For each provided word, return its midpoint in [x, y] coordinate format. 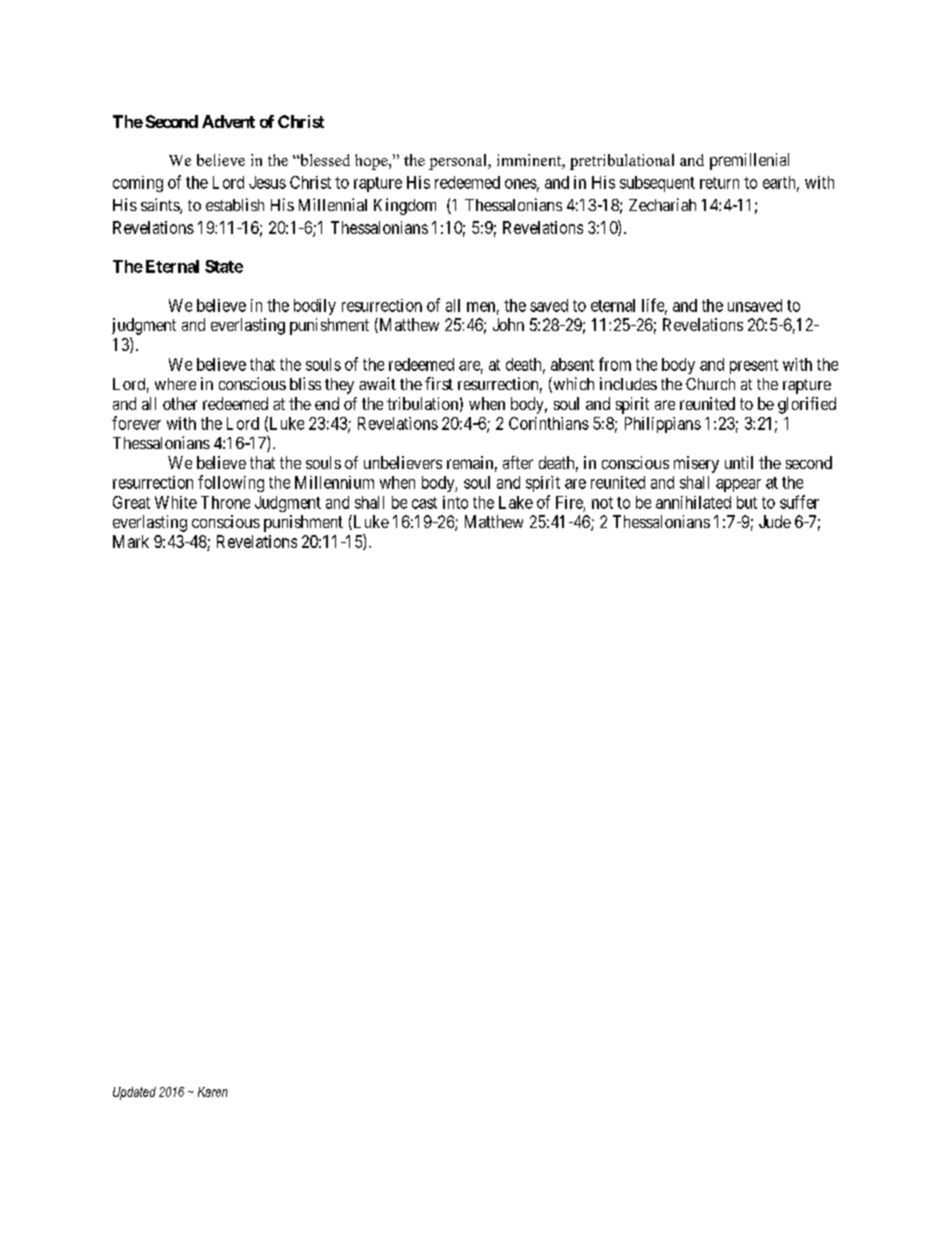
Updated [134, 1093]
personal [459, 162]
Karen [213, 1092]
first [439, 383]
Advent [228, 121]
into [455, 502]
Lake [516, 502]
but [747, 502]
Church [710, 384]
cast [424, 503]
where [175, 384]
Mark [131, 541]
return [719, 183]
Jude [775, 521]
